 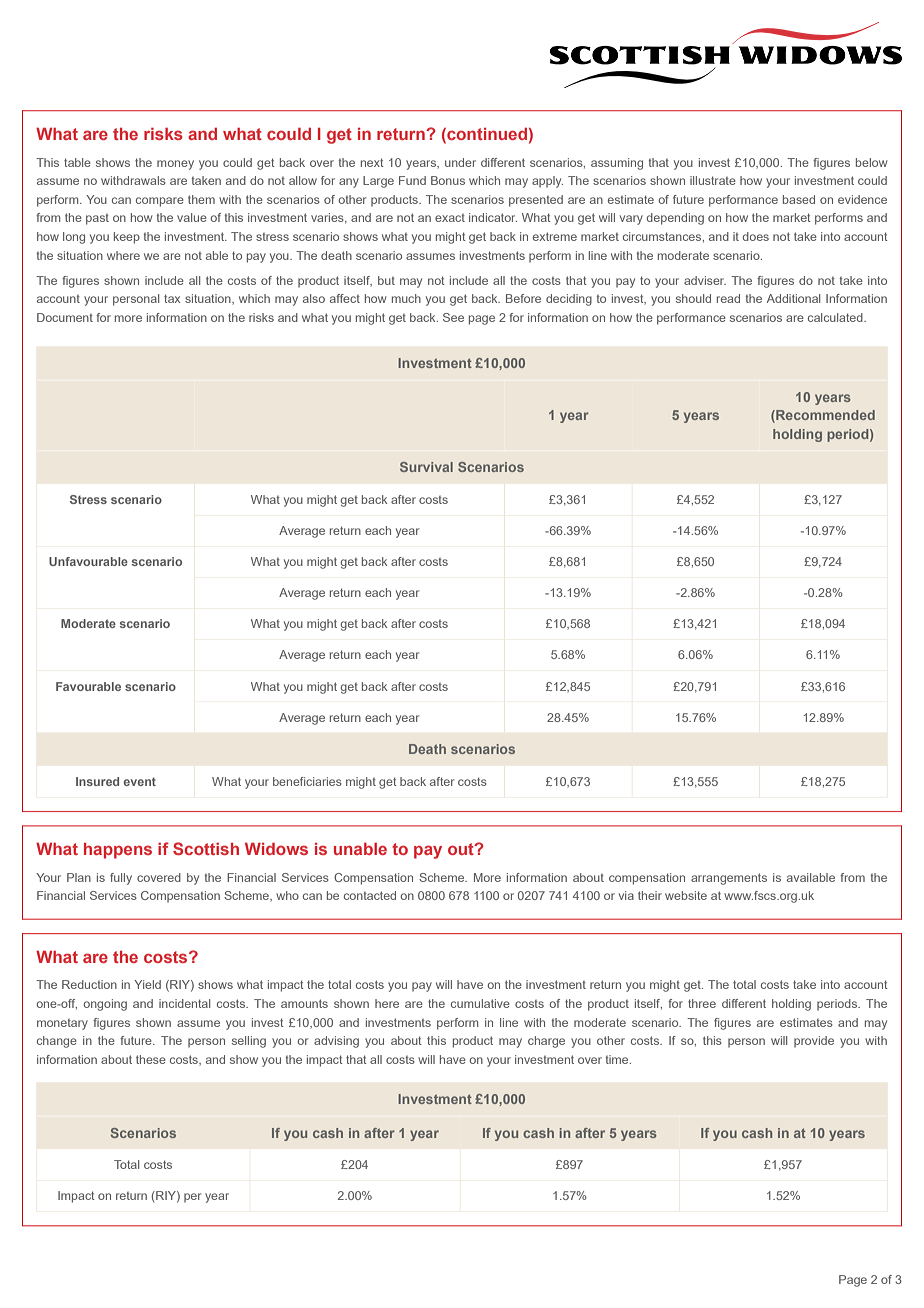 What do you see at coordinates (139, 782) in the screenshot?
I see `event` at bounding box center [139, 782].
